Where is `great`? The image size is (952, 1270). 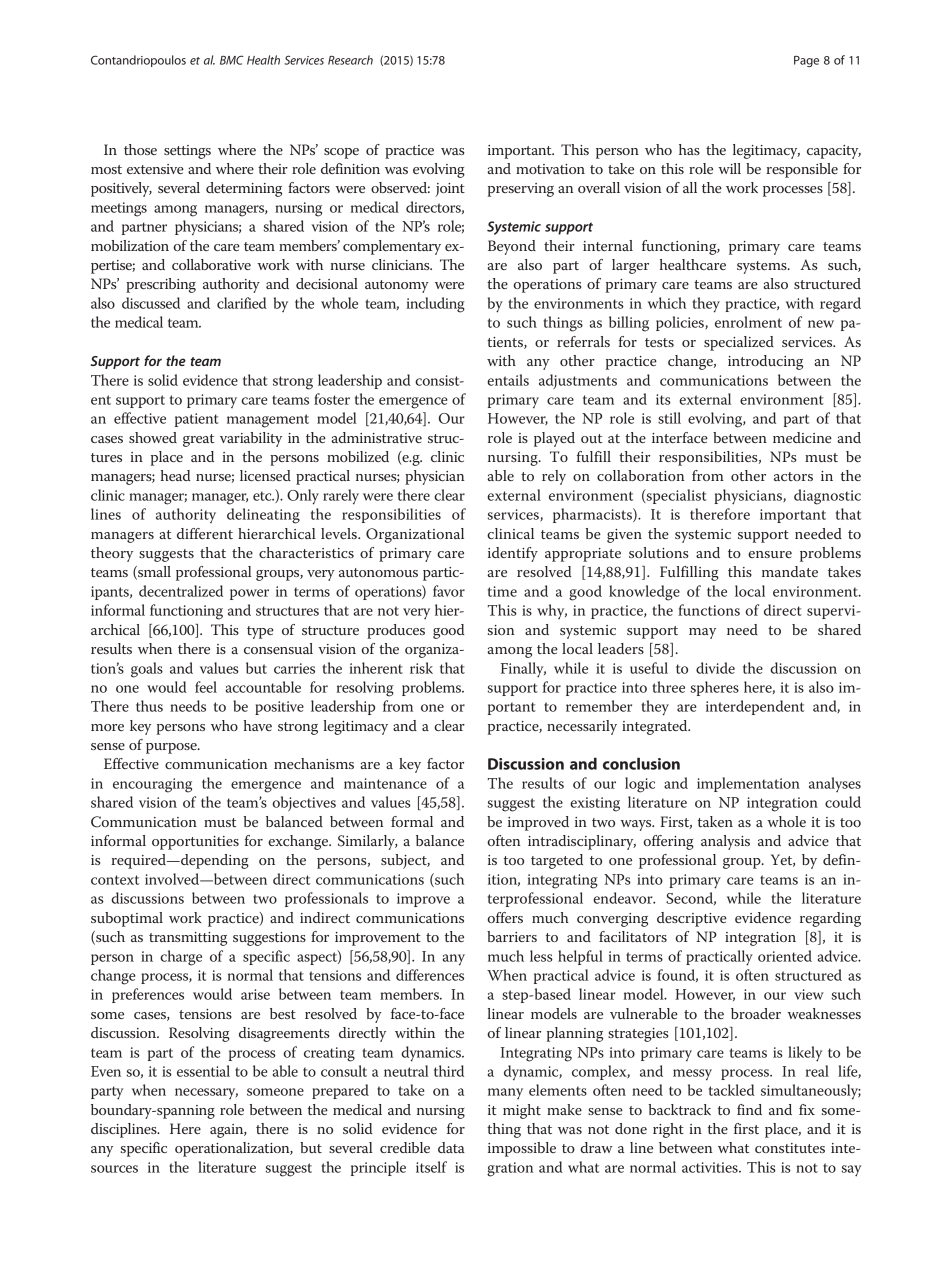
great is located at coordinates (198, 440).
